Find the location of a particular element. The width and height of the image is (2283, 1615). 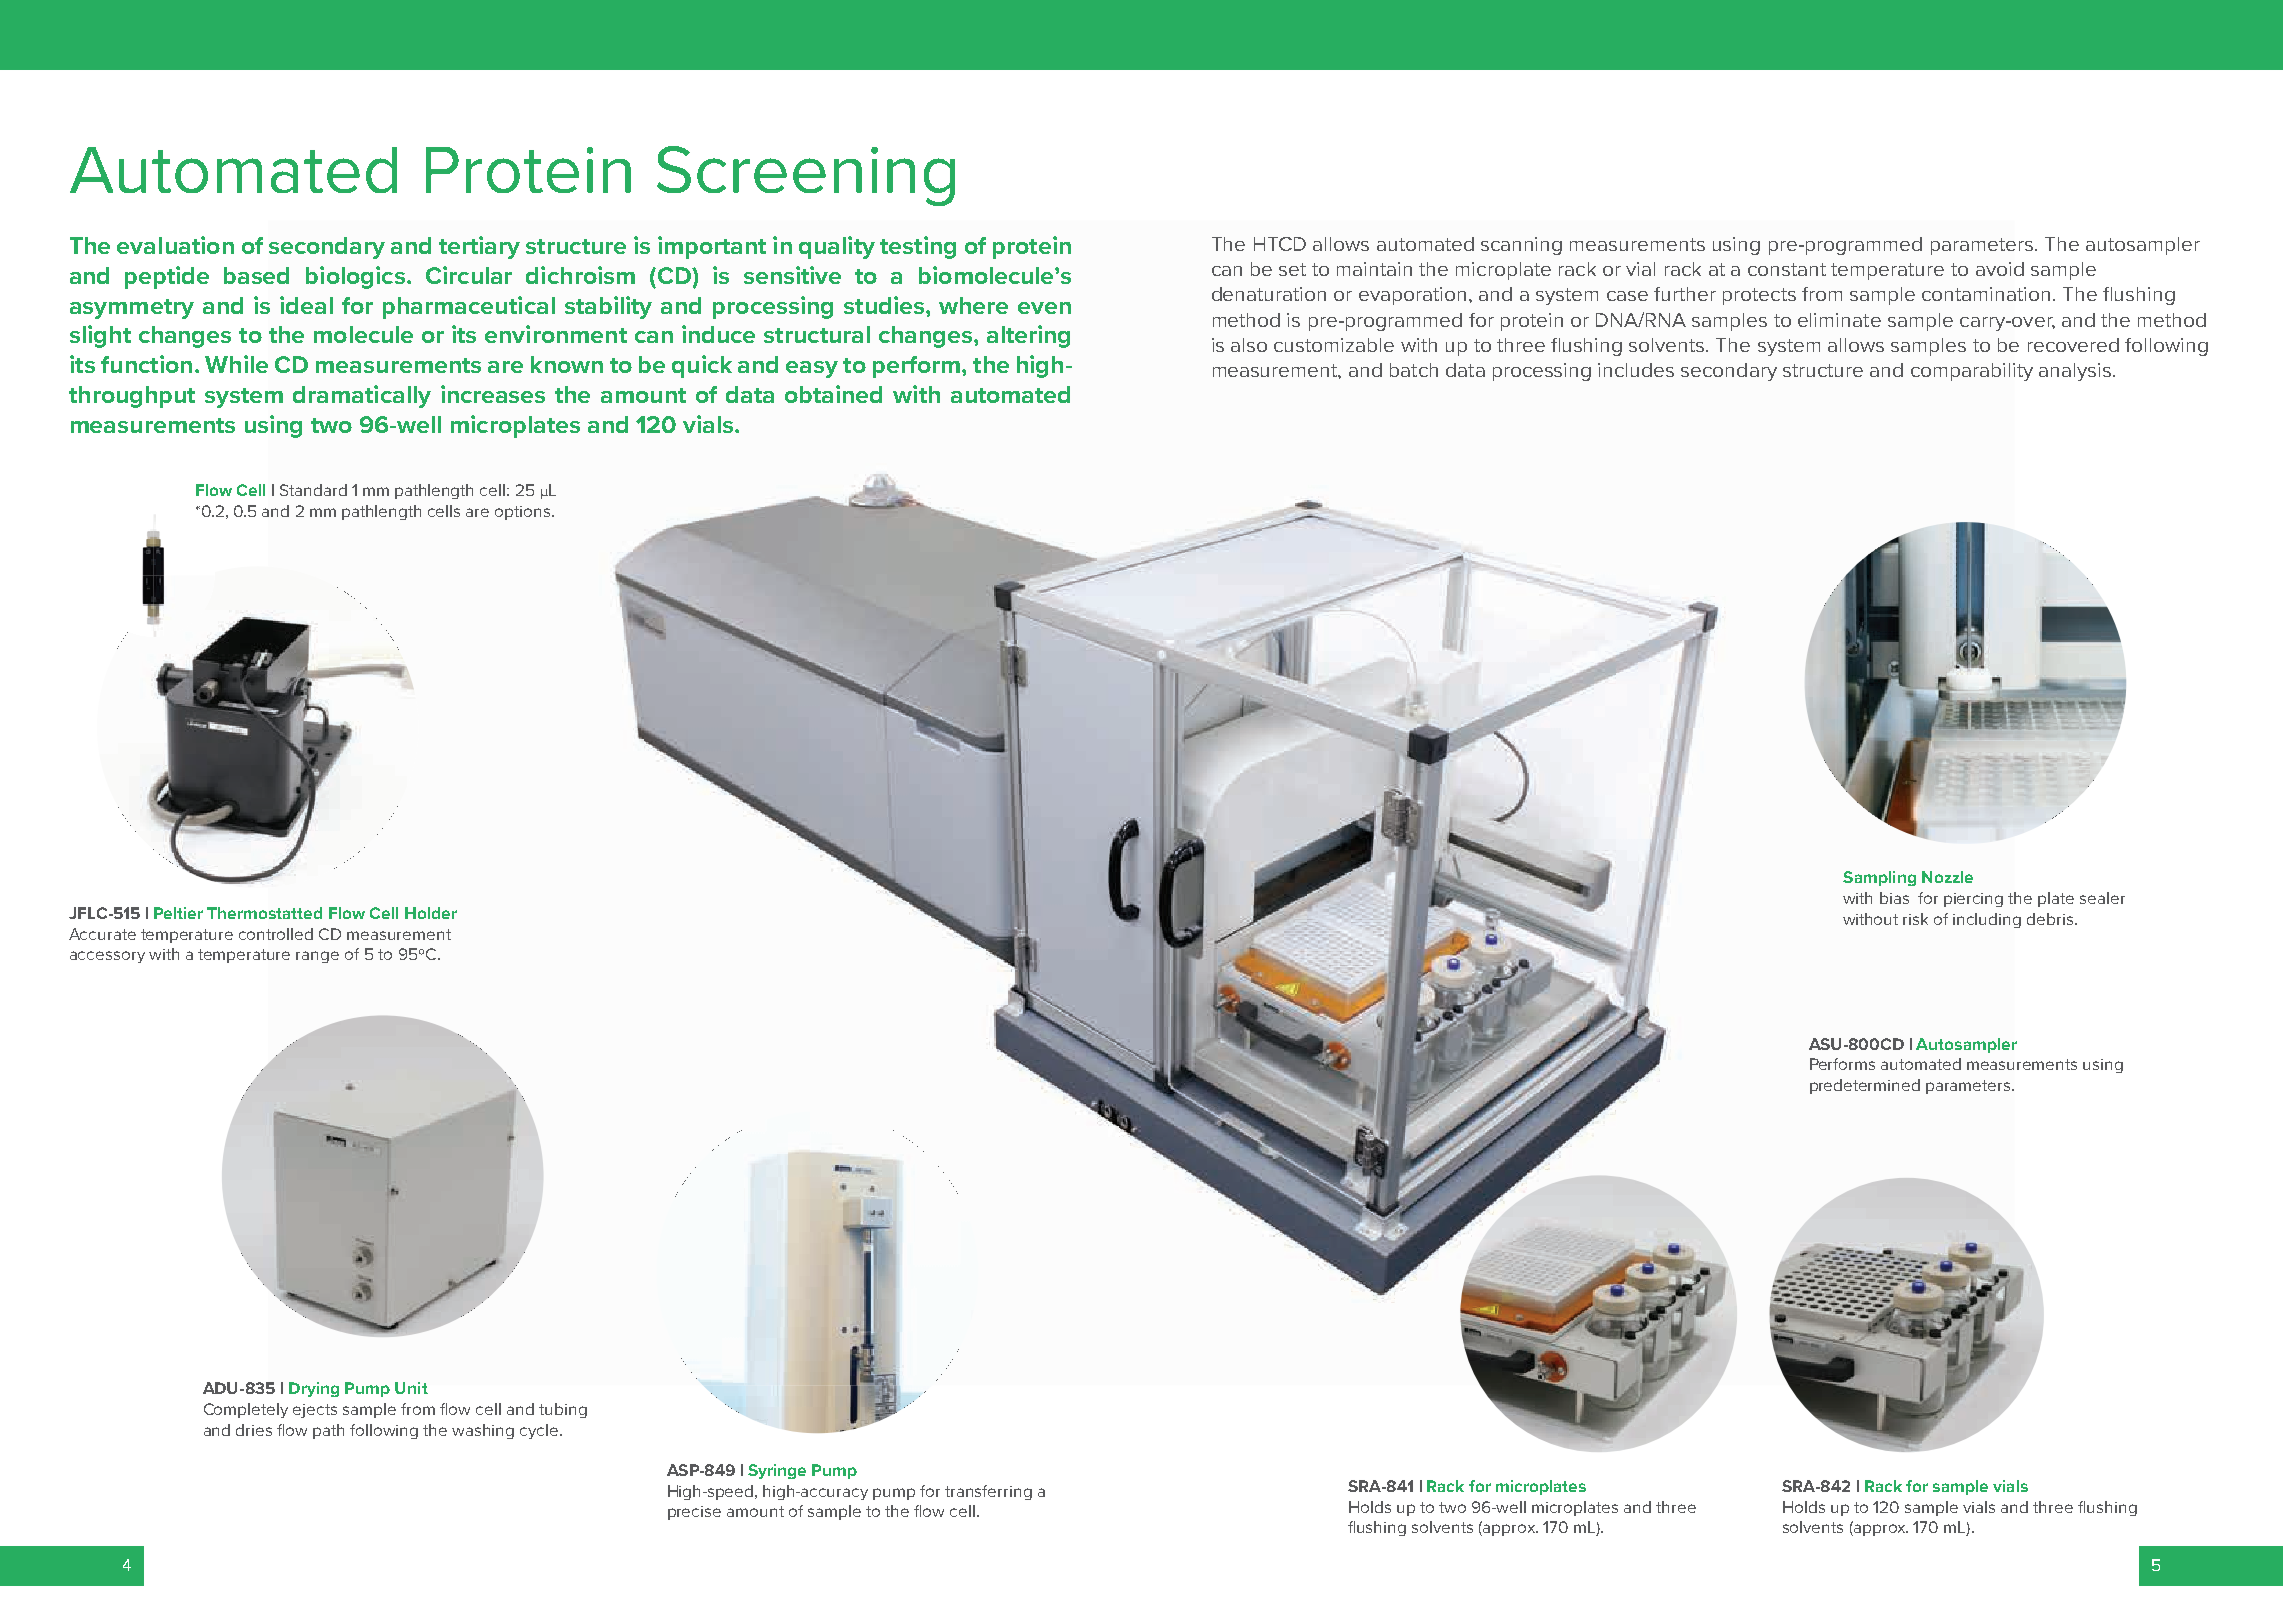

constant is located at coordinates (1787, 269).
